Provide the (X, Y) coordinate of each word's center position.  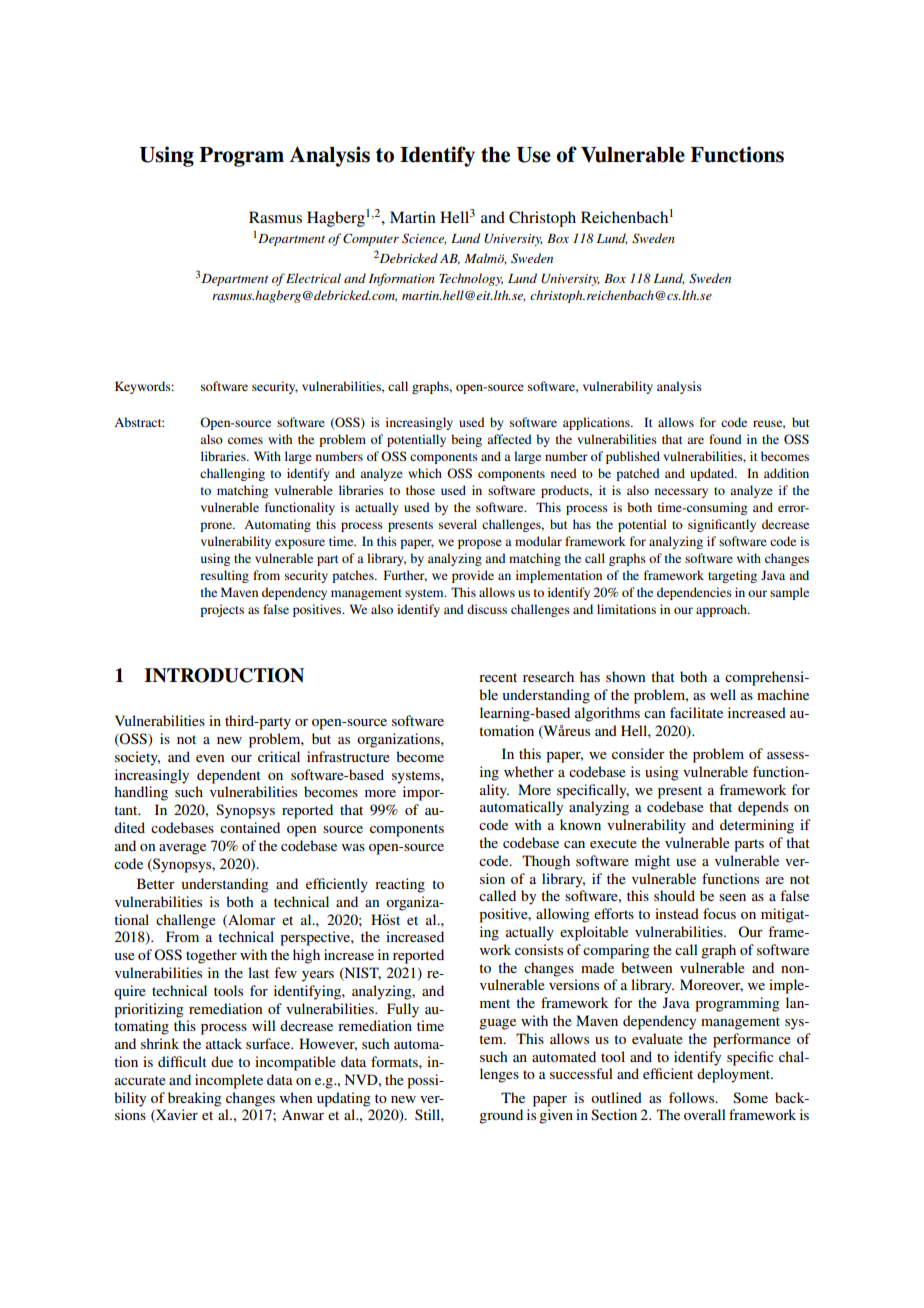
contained (250, 827)
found (725, 439)
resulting (224, 576)
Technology (471, 279)
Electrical (313, 278)
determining (757, 826)
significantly (722, 525)
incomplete (229, 1081)
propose (480, 544)
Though (546, 862)
